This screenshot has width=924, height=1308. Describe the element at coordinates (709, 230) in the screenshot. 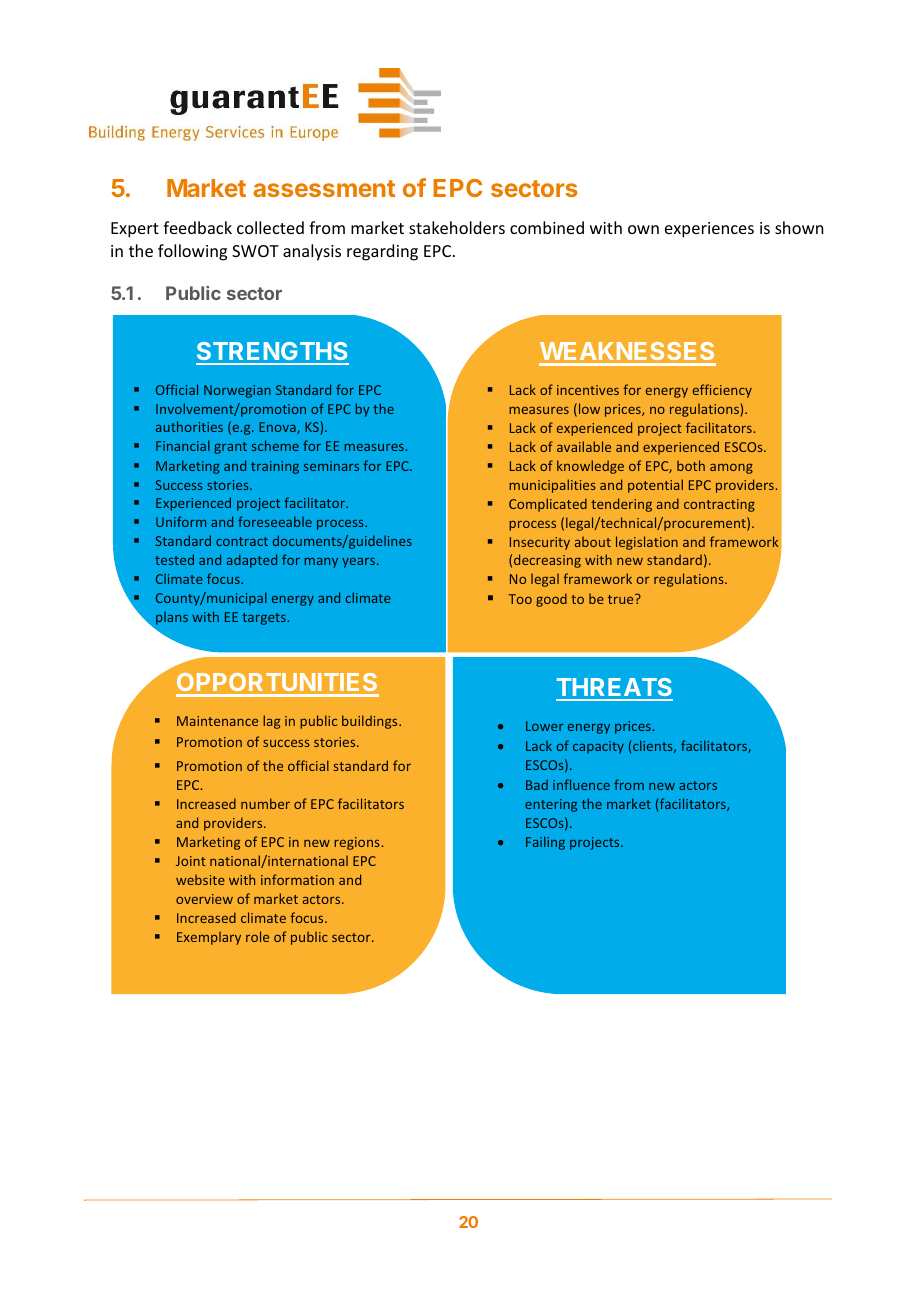

I see `experiences` at that location.
